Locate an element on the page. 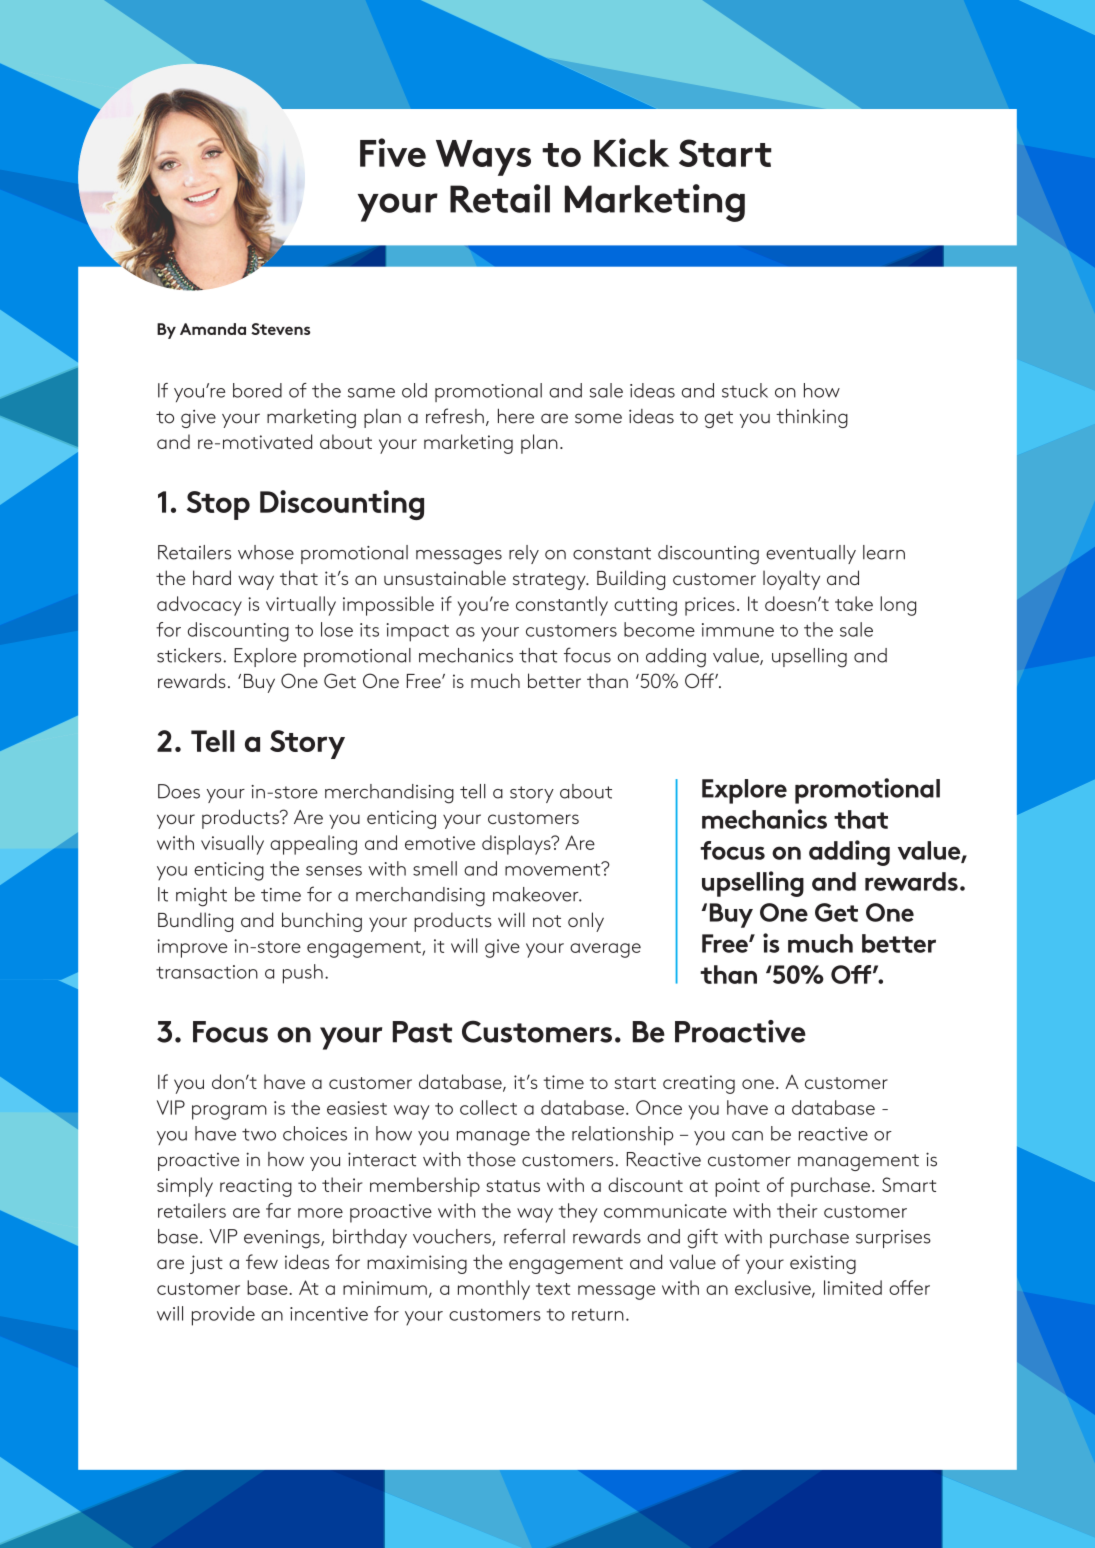 This document has width=1095, height=1548. text is located at coordinates (553, 1289).
